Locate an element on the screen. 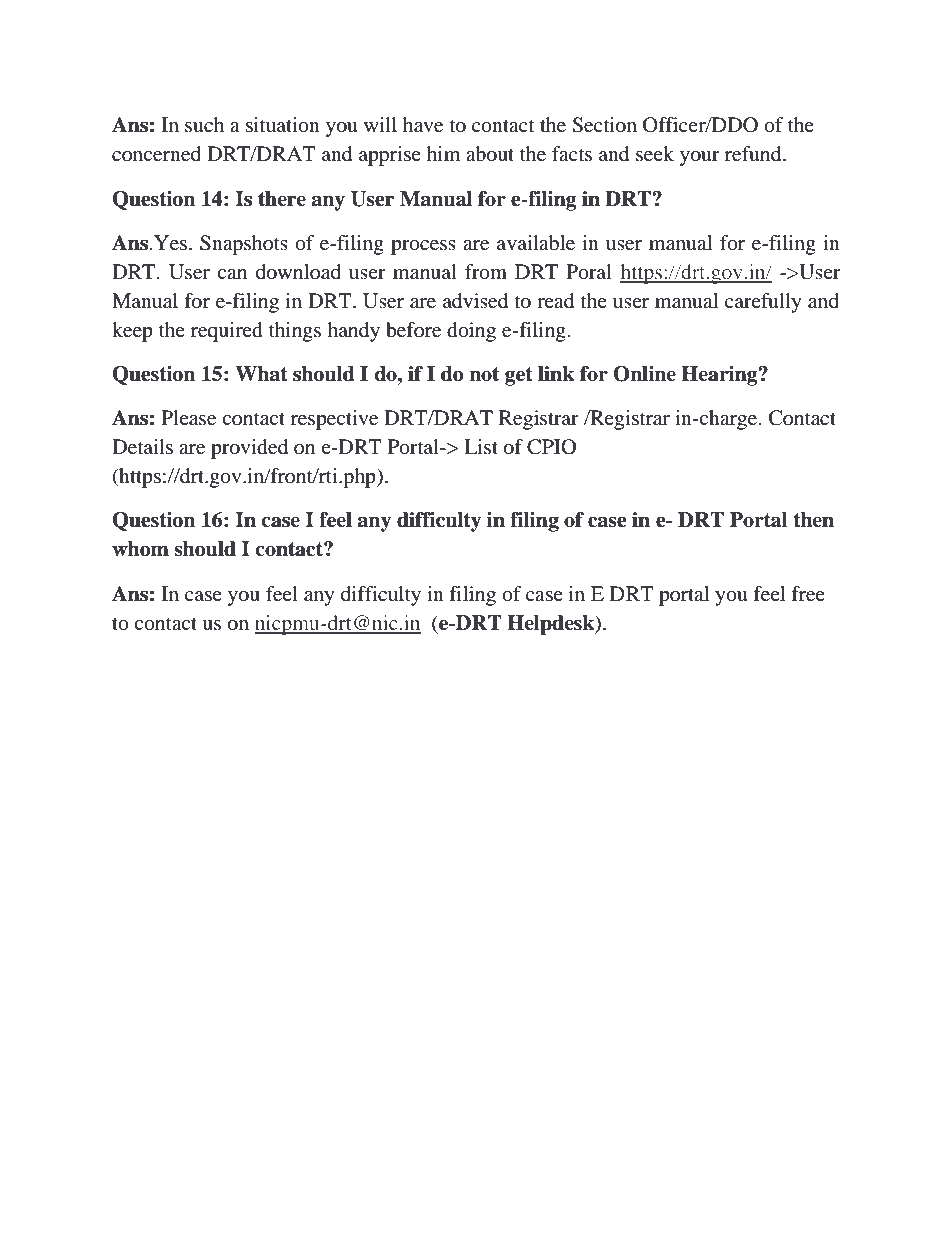  then is located at coordinates (813, 520).
